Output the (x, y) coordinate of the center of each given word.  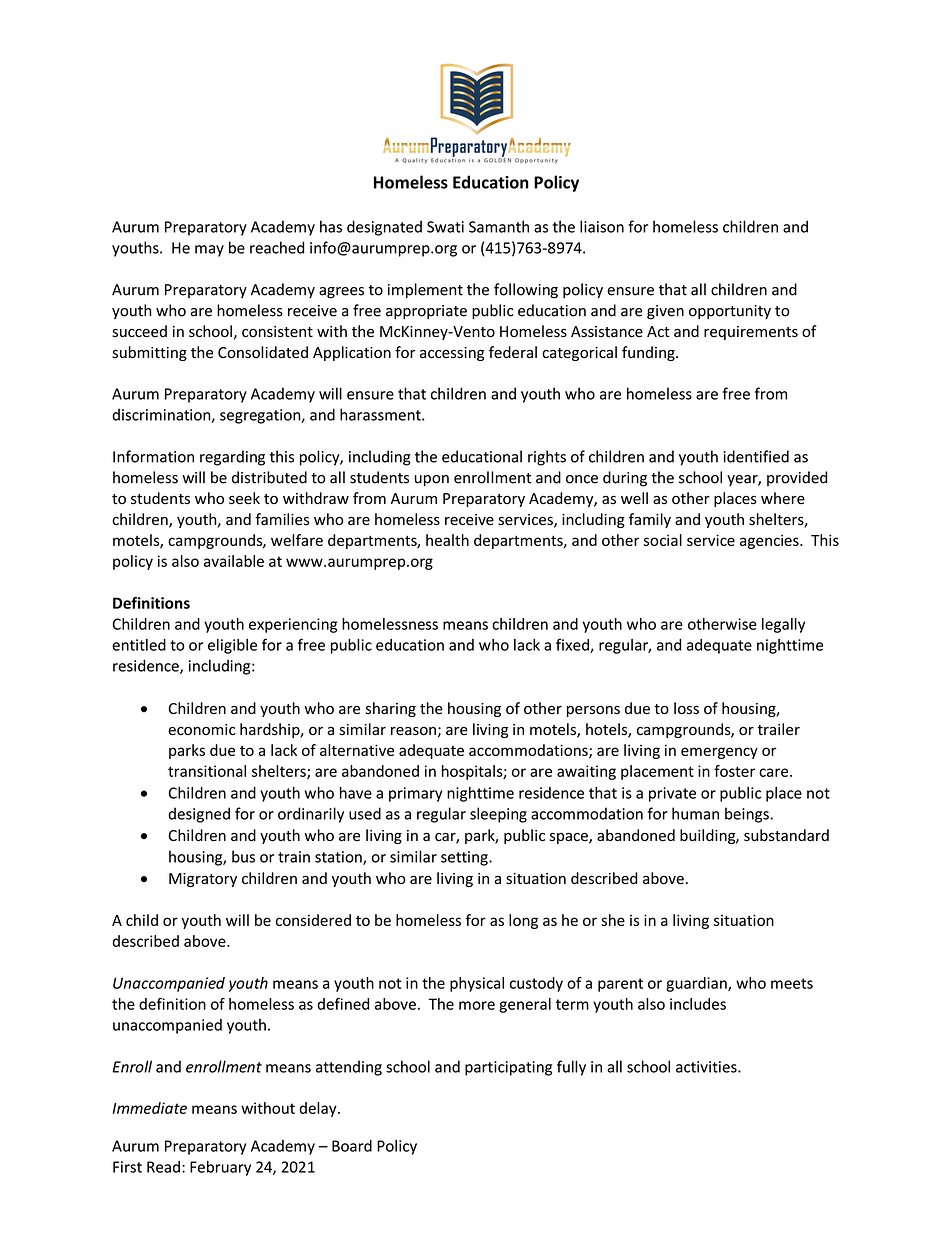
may (209, 251)
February (220, 1168)
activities (707, 1067)
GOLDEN (497, 159)
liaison (602, 226)
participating (508, 1068)
